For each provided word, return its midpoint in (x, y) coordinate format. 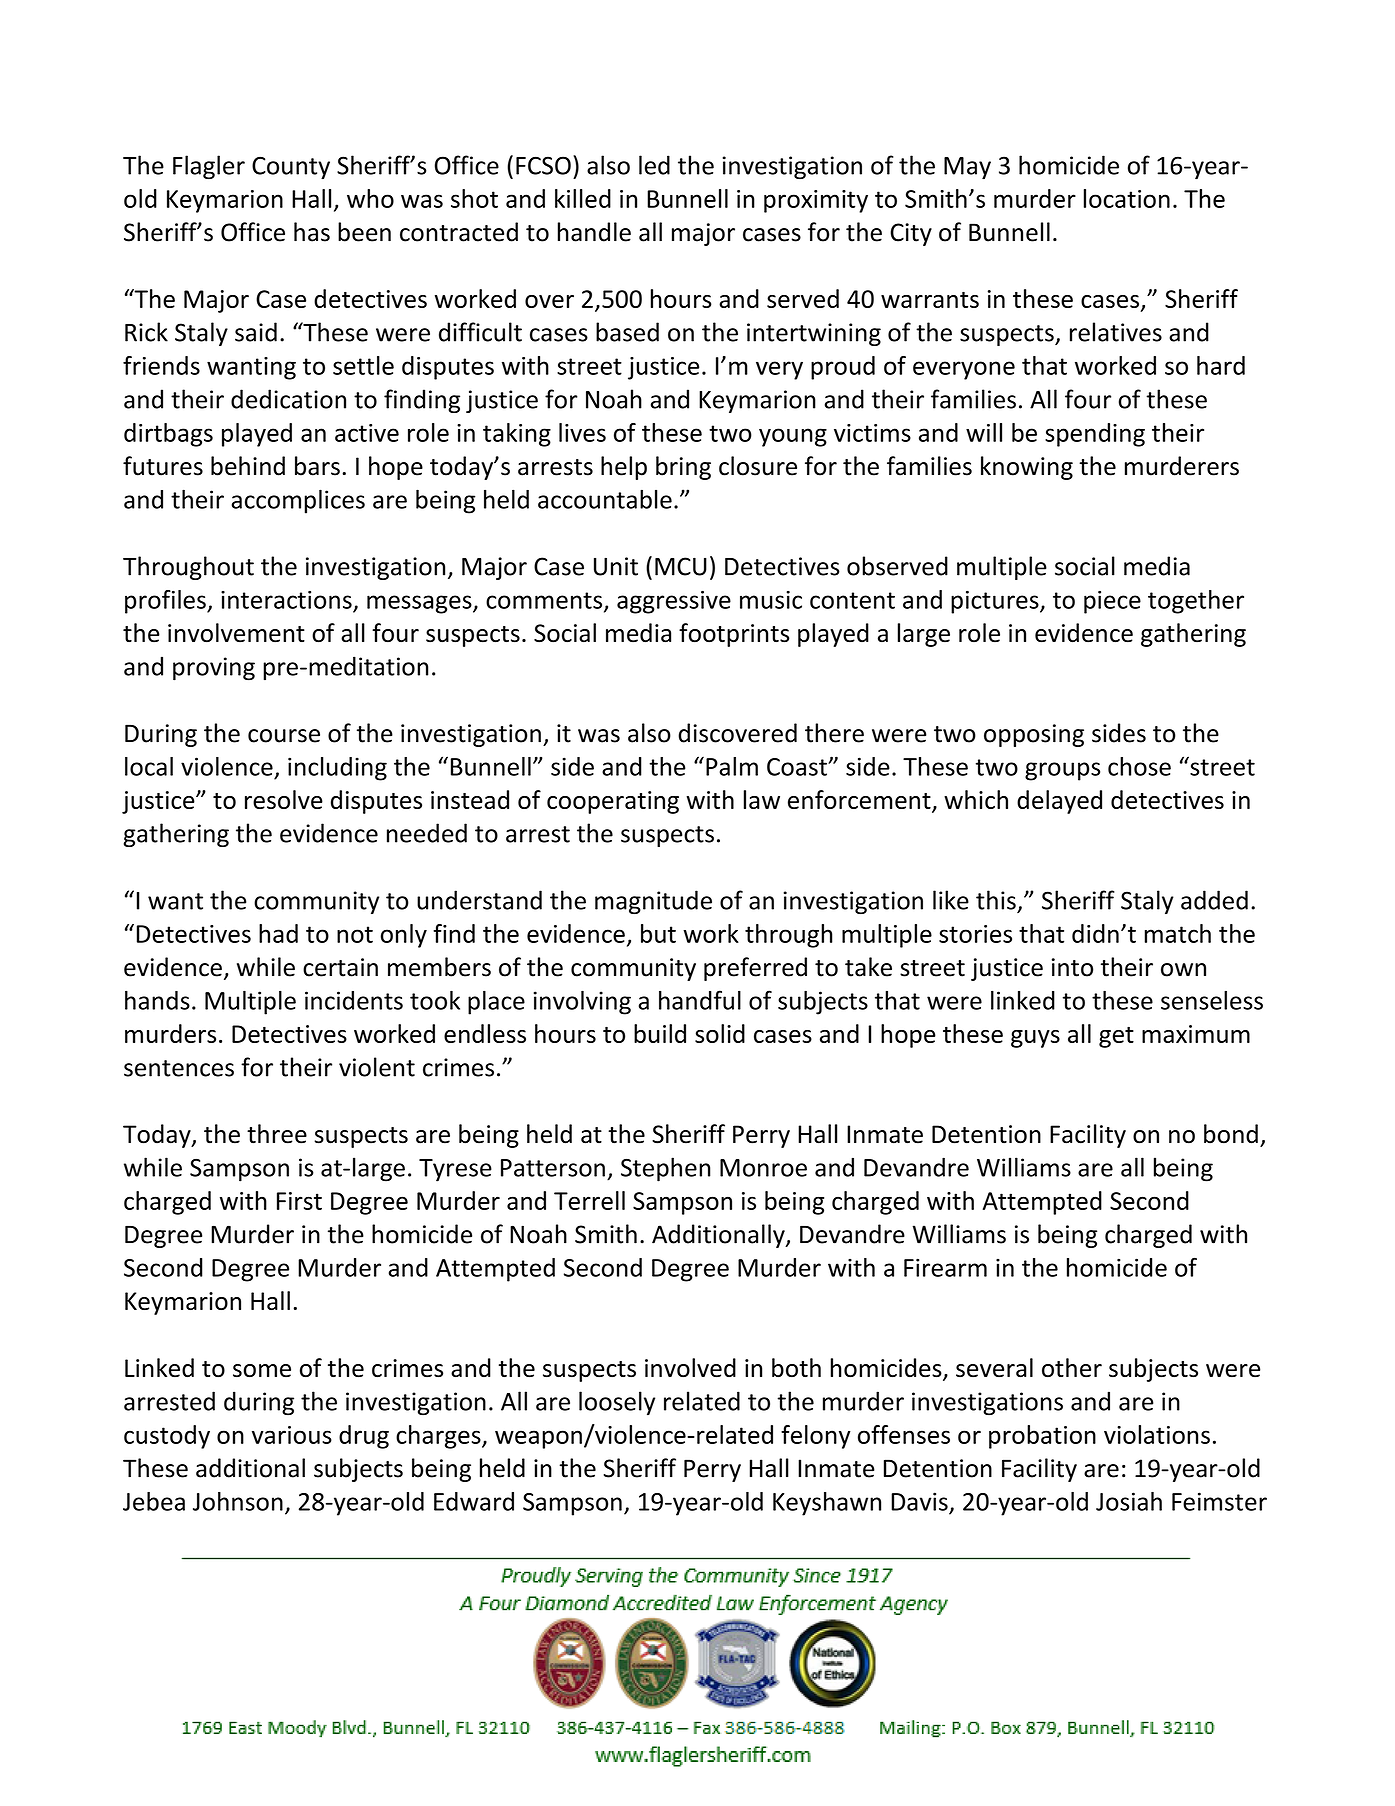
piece (1112, 602)
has (312, 232)
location (1127, 198)
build (660, 1033)
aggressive (674, 602)
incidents (354, 1000)
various (292, 1435)
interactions (286, 600)
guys (1035, 1039)
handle (594, 232)
